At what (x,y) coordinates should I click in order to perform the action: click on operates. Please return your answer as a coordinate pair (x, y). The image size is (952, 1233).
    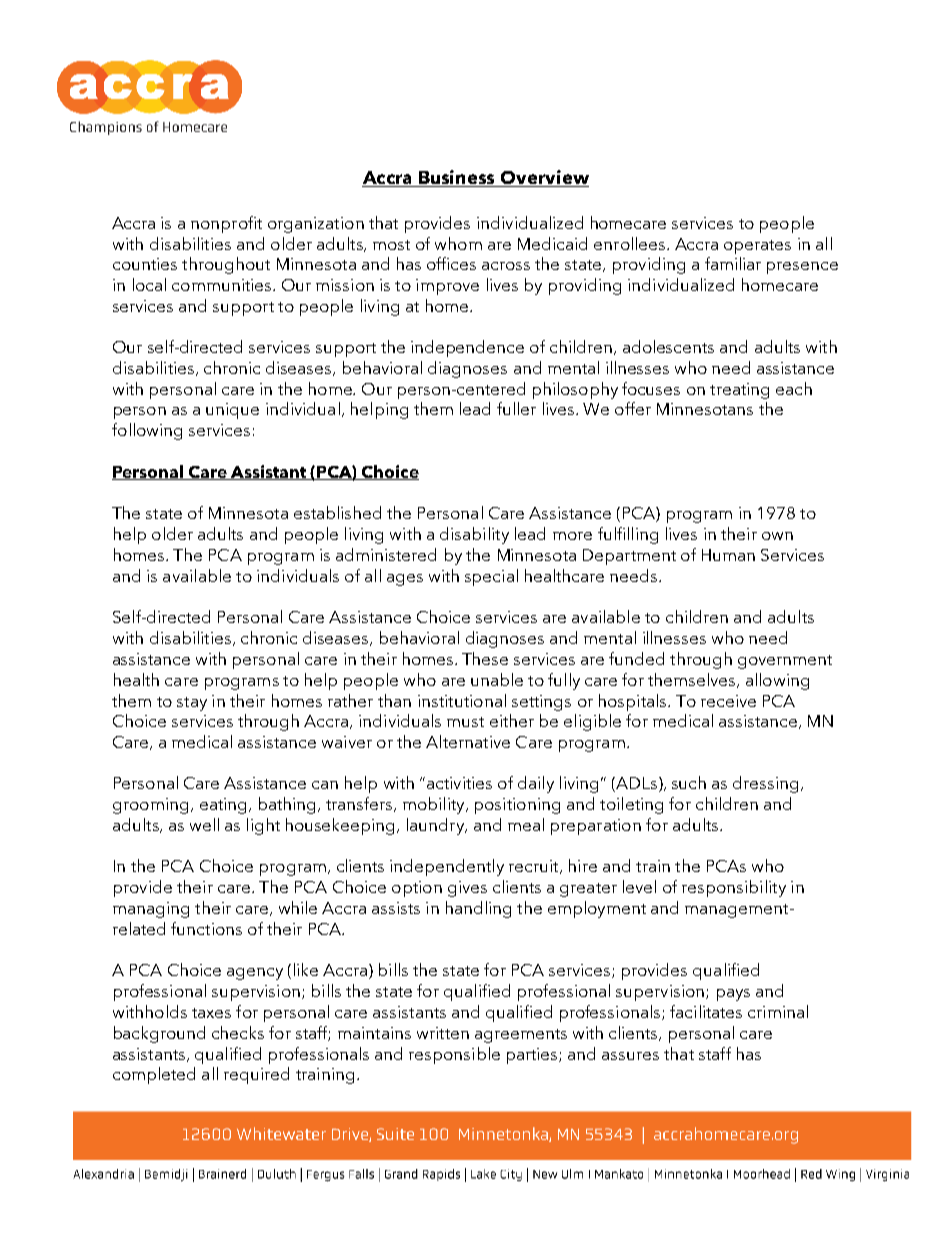
    Looking at the image, I should click on (757, 247).
